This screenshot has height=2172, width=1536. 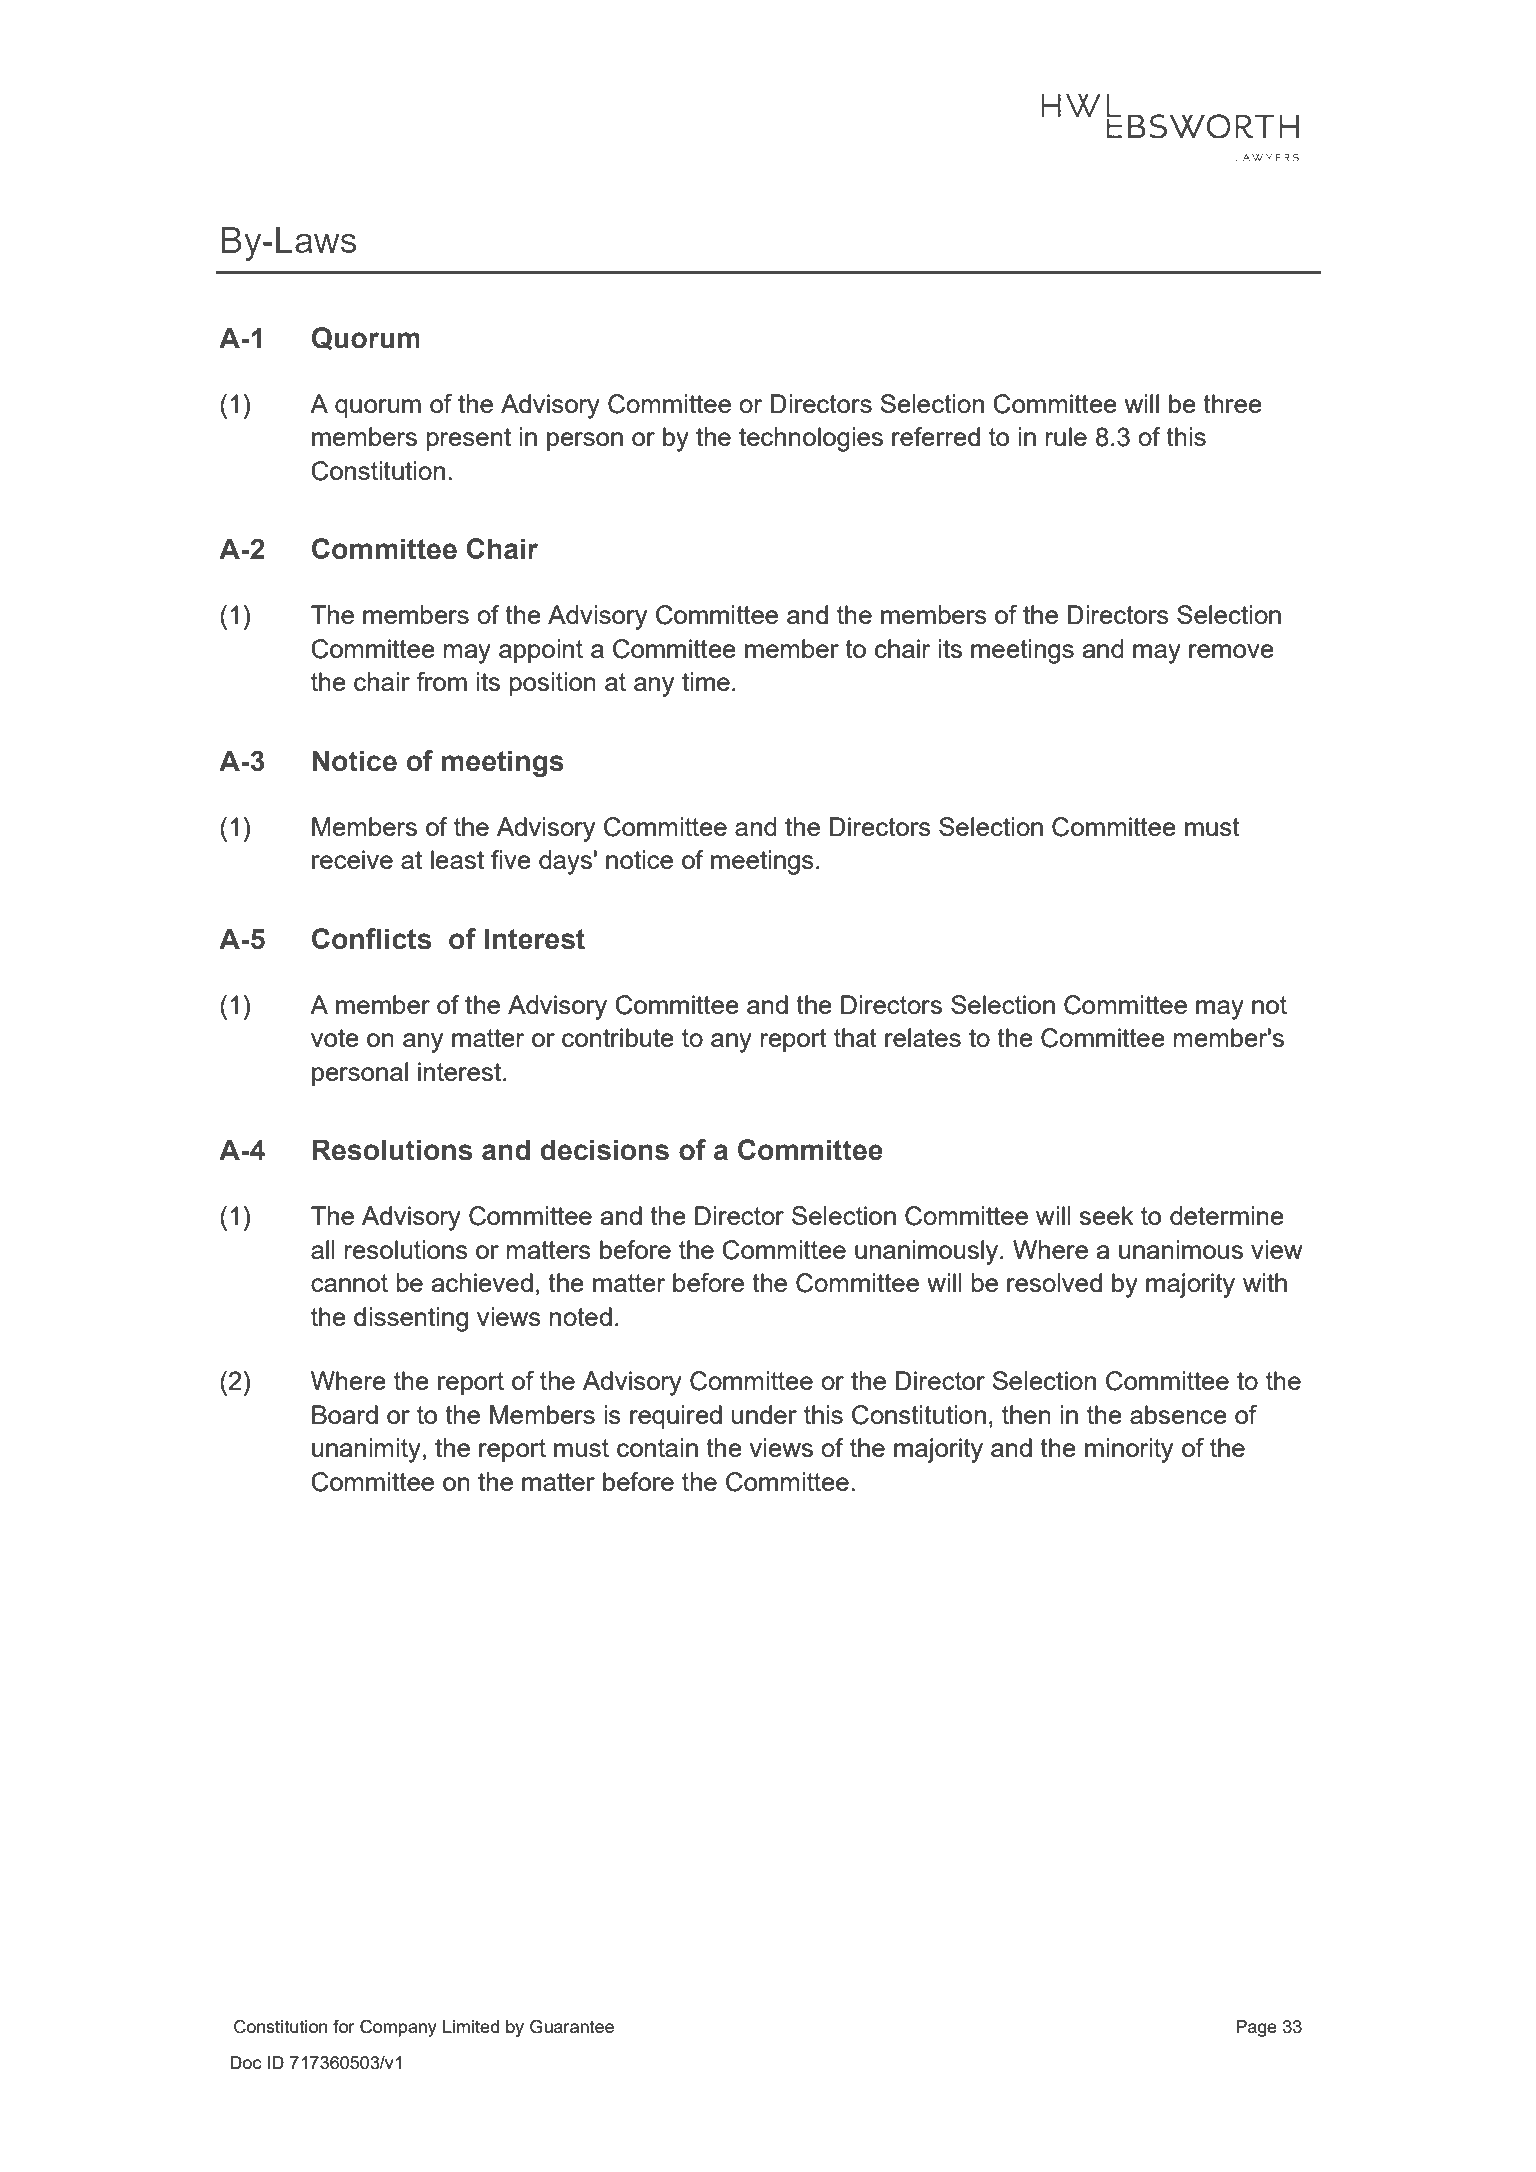 What do you see at coordinates (1178, 1414) in the screenshot?
I see `absence` at bounding box center [1178, 1414].
